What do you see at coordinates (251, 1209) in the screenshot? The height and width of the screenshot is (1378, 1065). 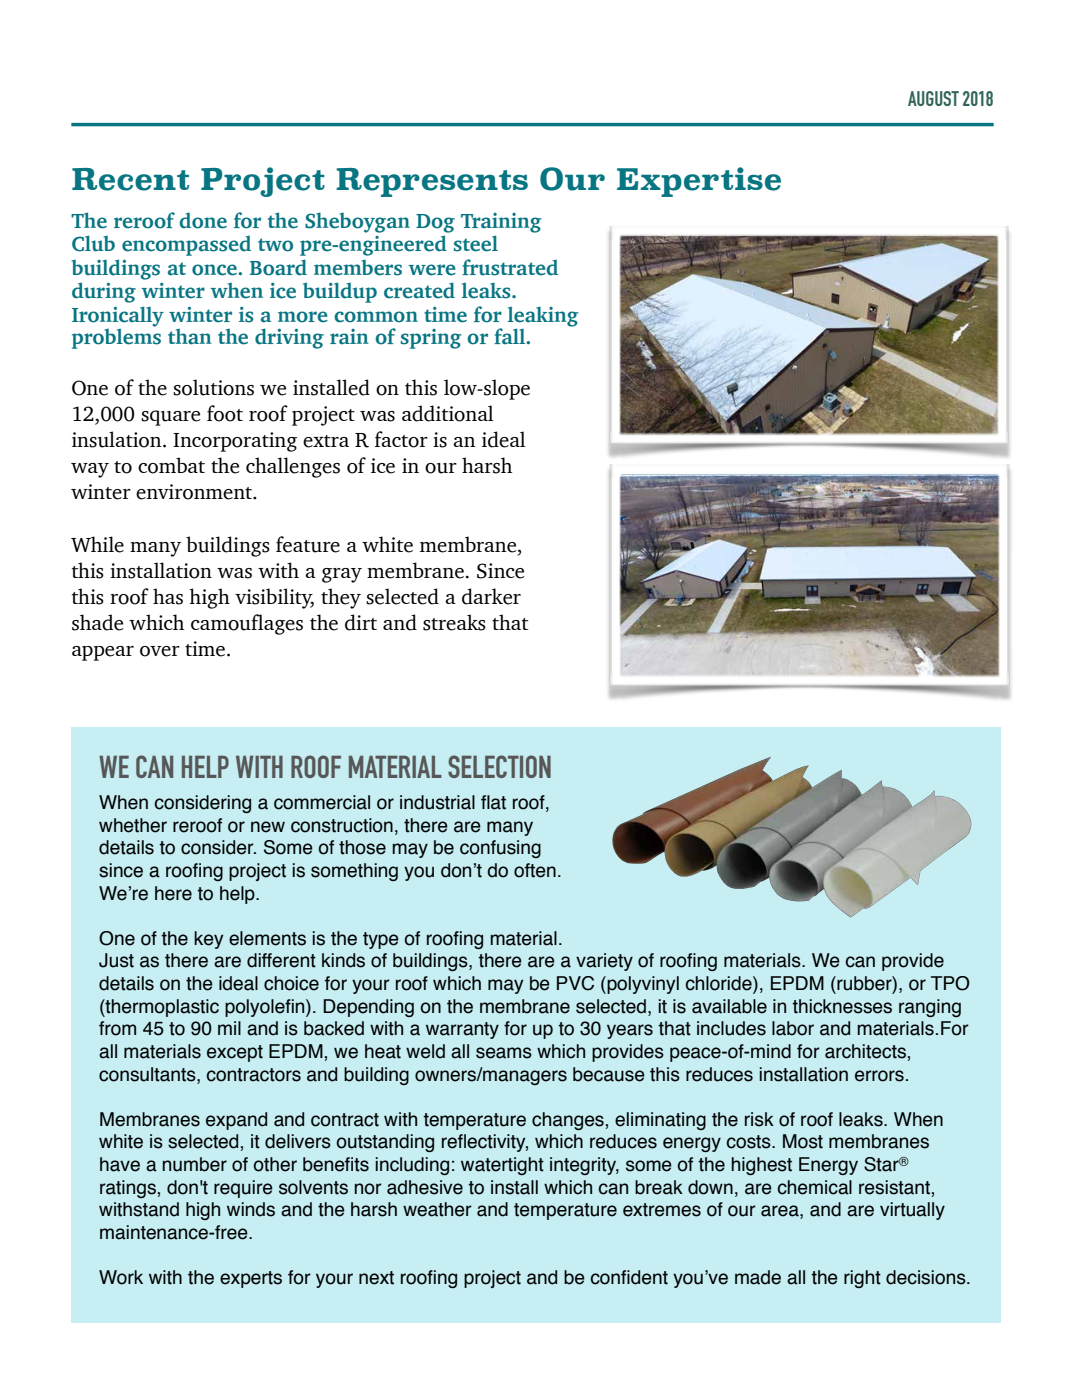 I see `winds` at bounding box center [251, 1209].
